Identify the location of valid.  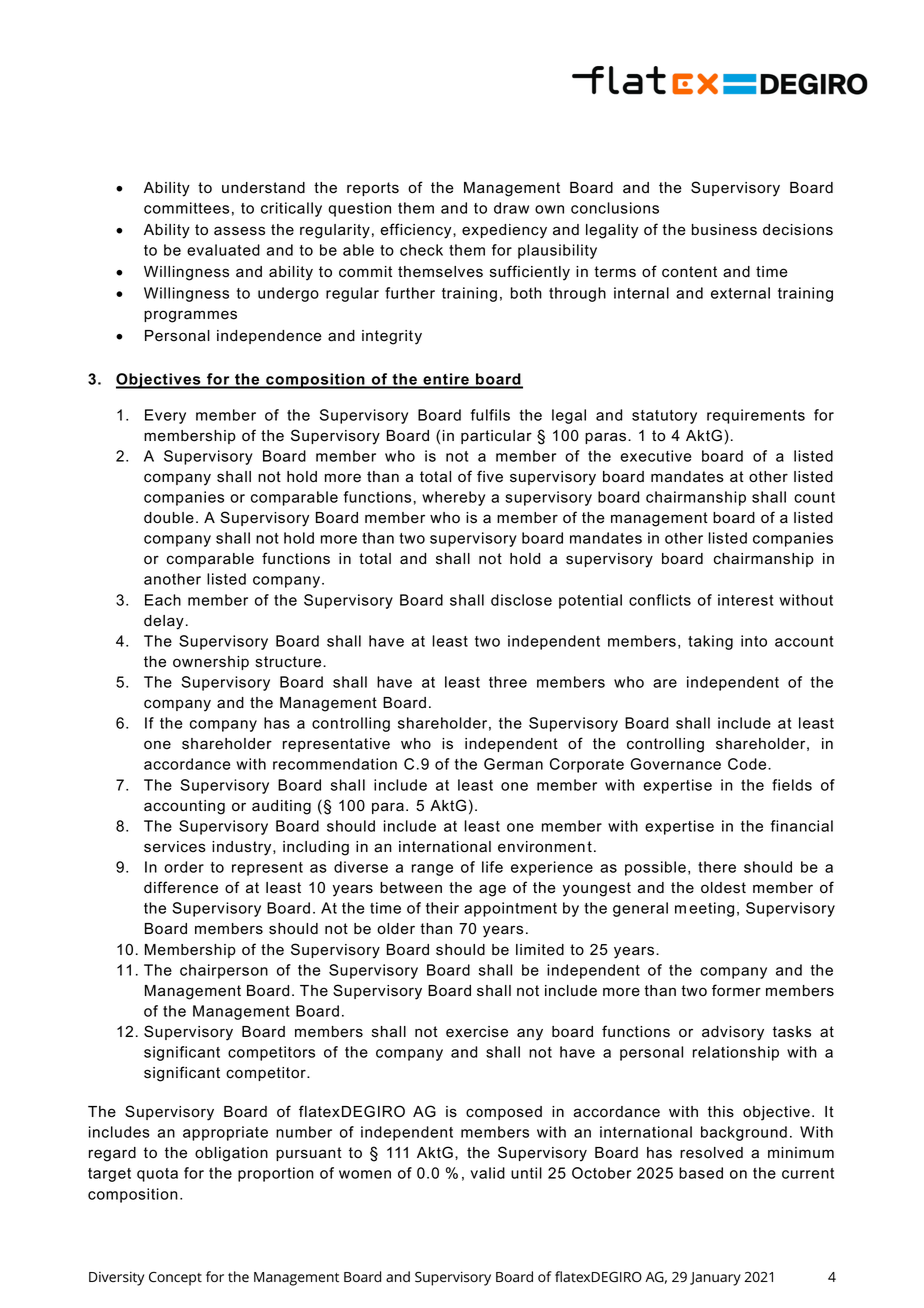
(488, 1173).
